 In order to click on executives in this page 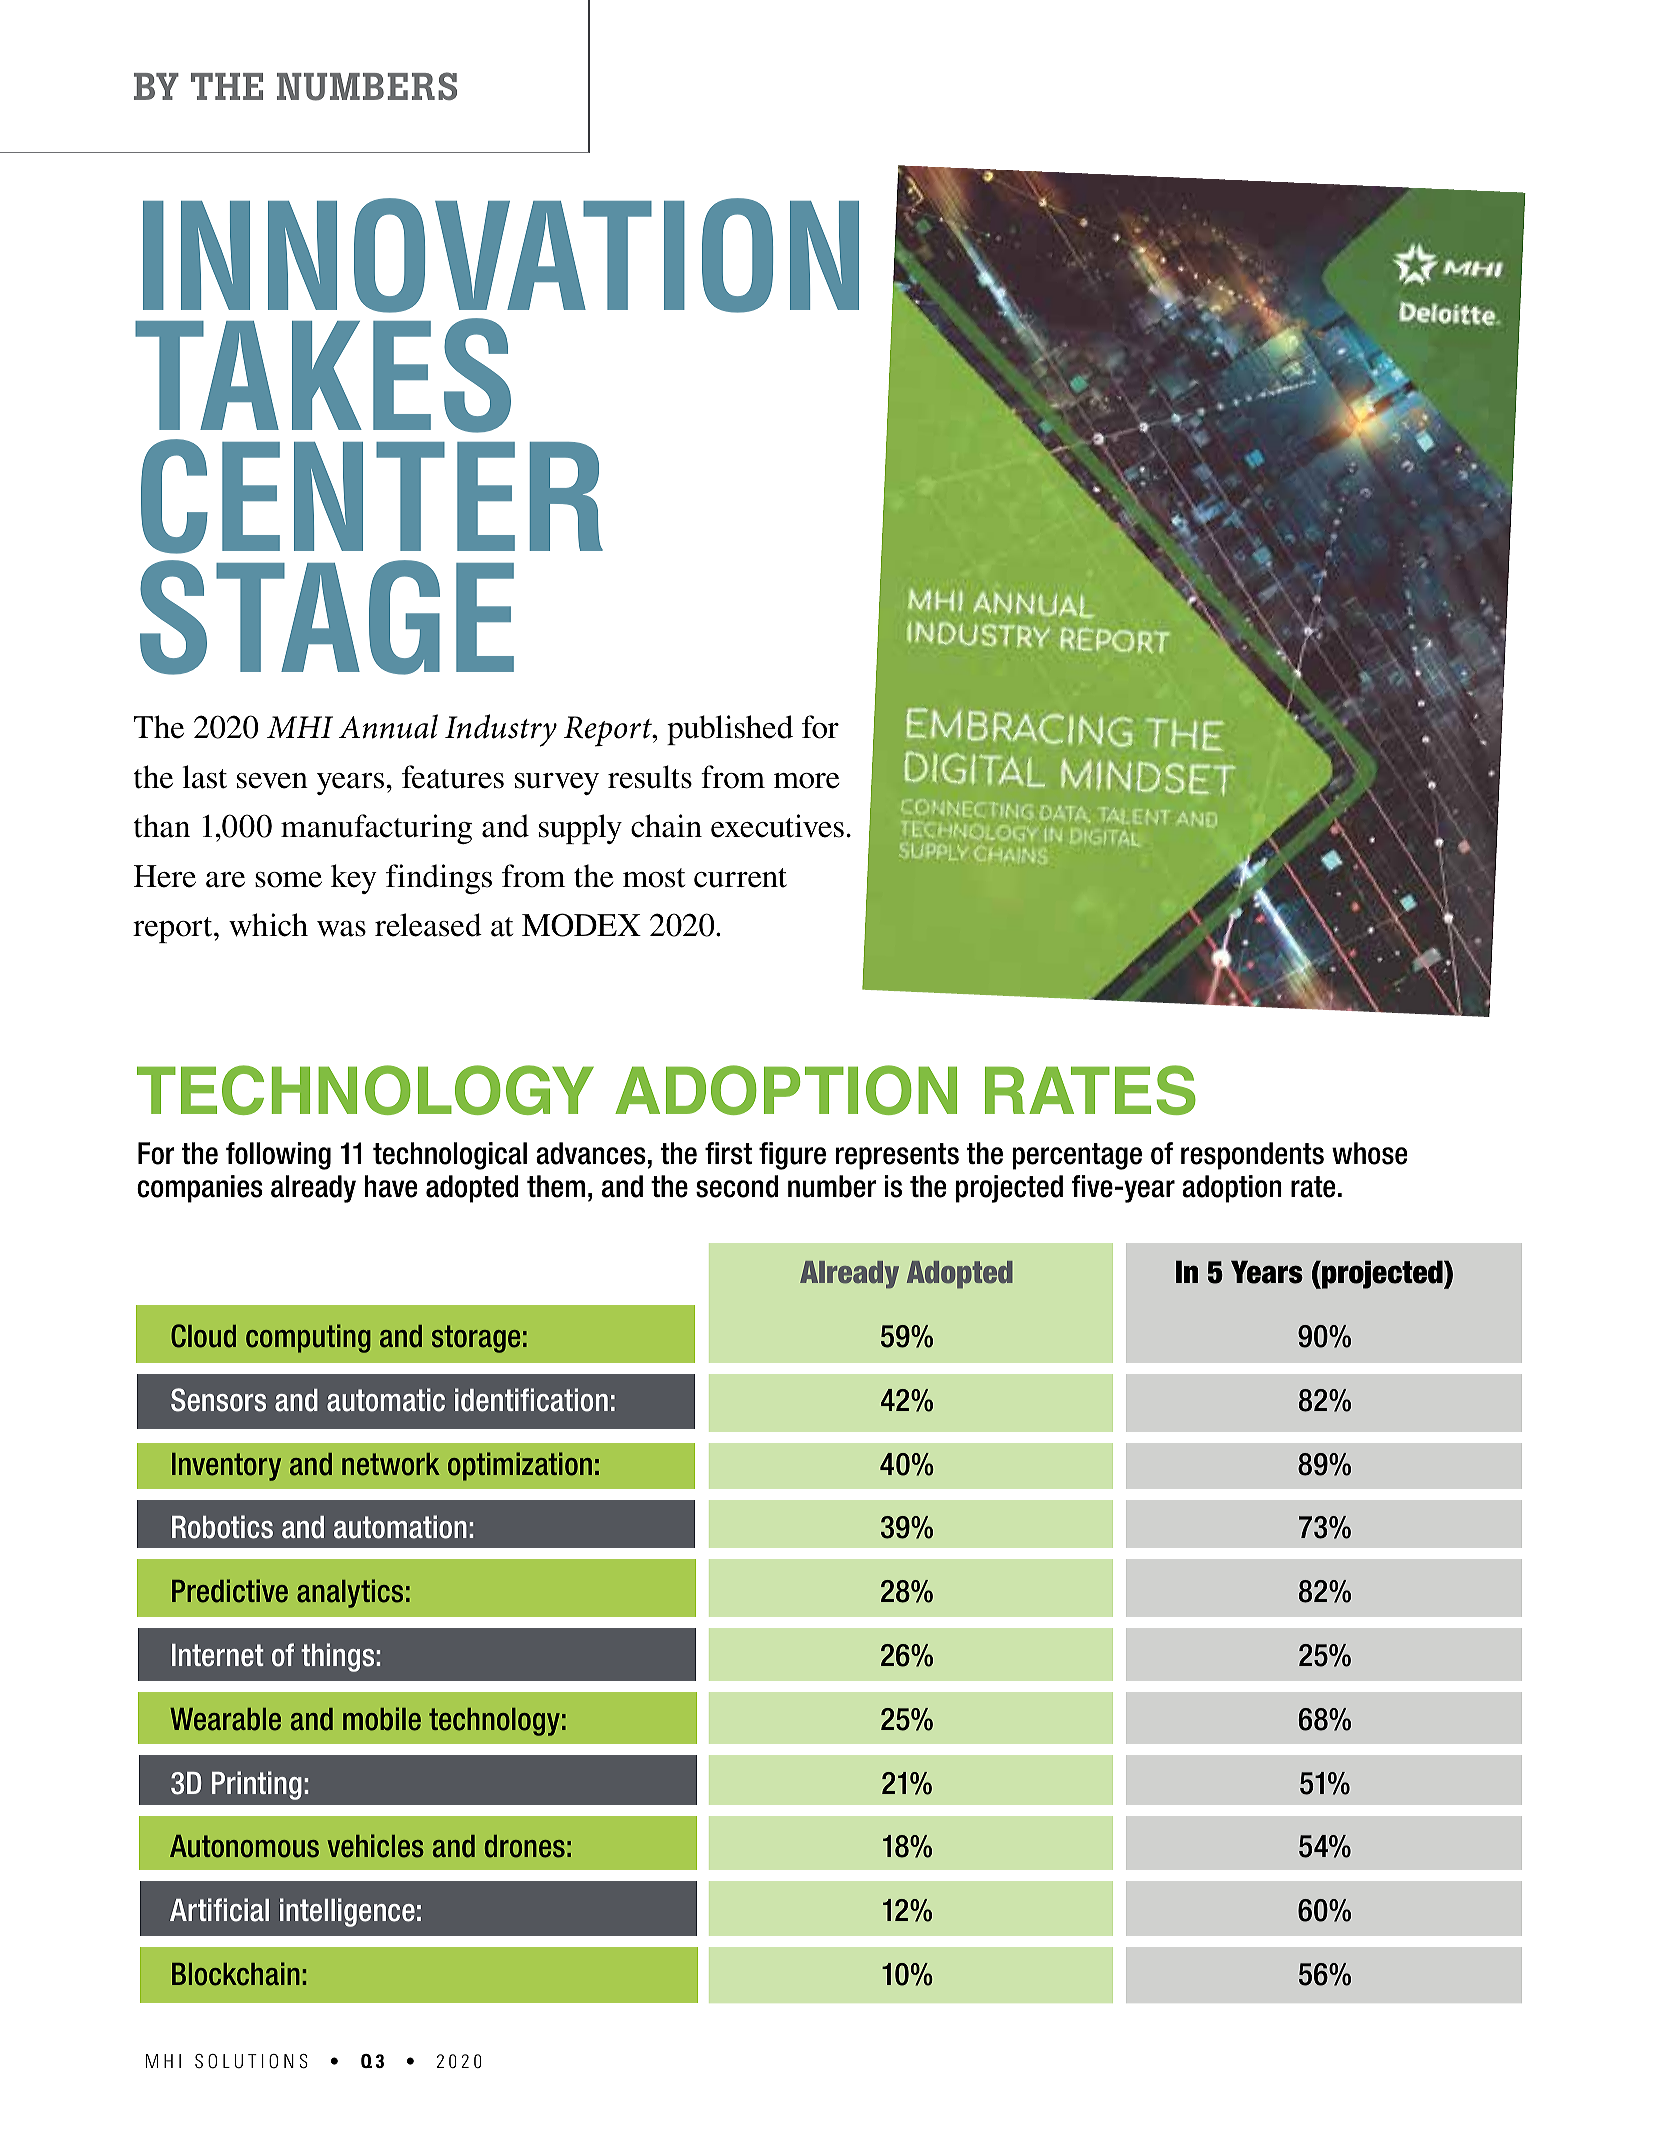, I will do `click(777, 826)`.
